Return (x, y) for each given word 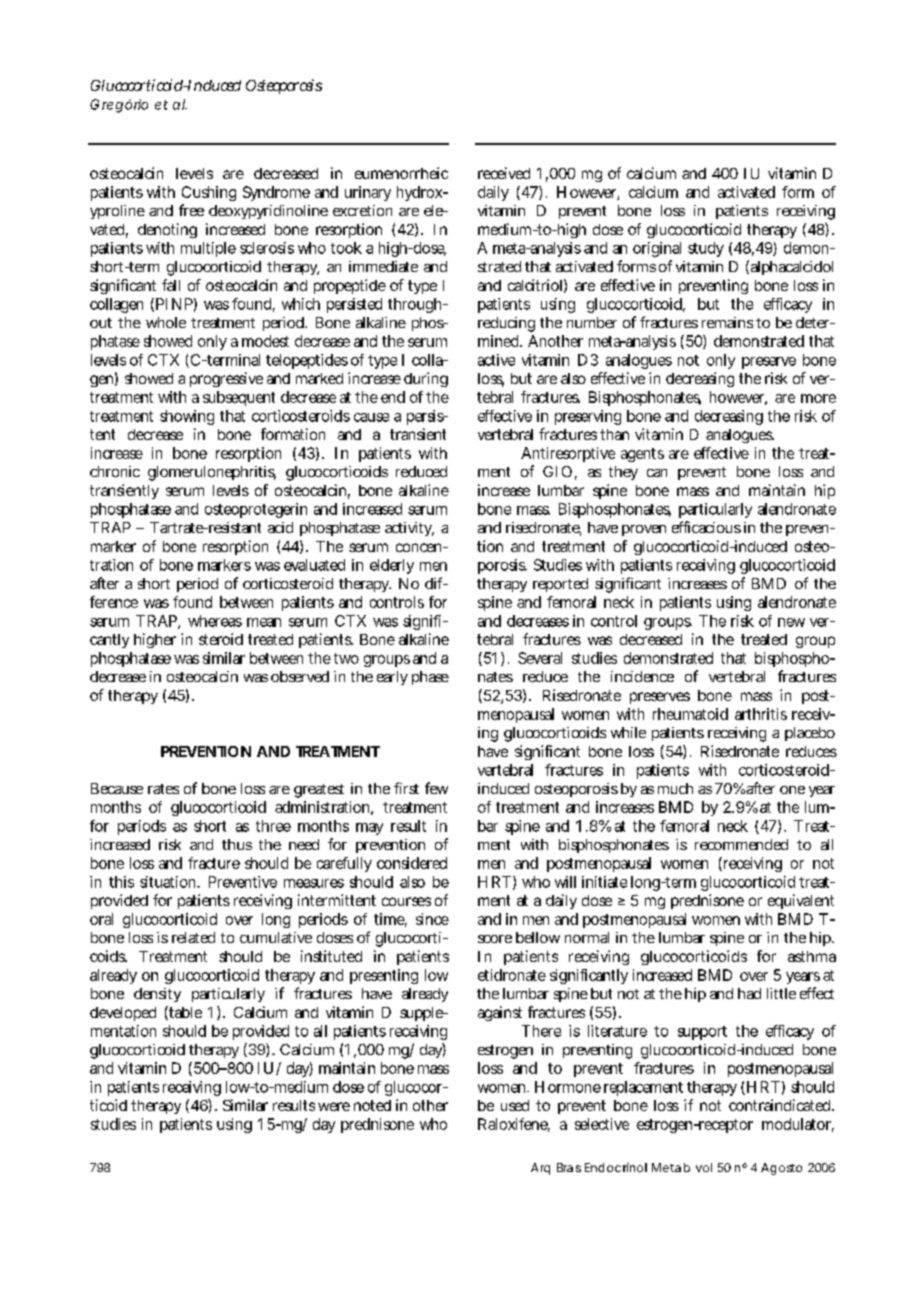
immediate (383, 266)
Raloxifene (514, 1125)
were (334, 1106)
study (706, 249)
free (191, 210)
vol (704, 1167)
